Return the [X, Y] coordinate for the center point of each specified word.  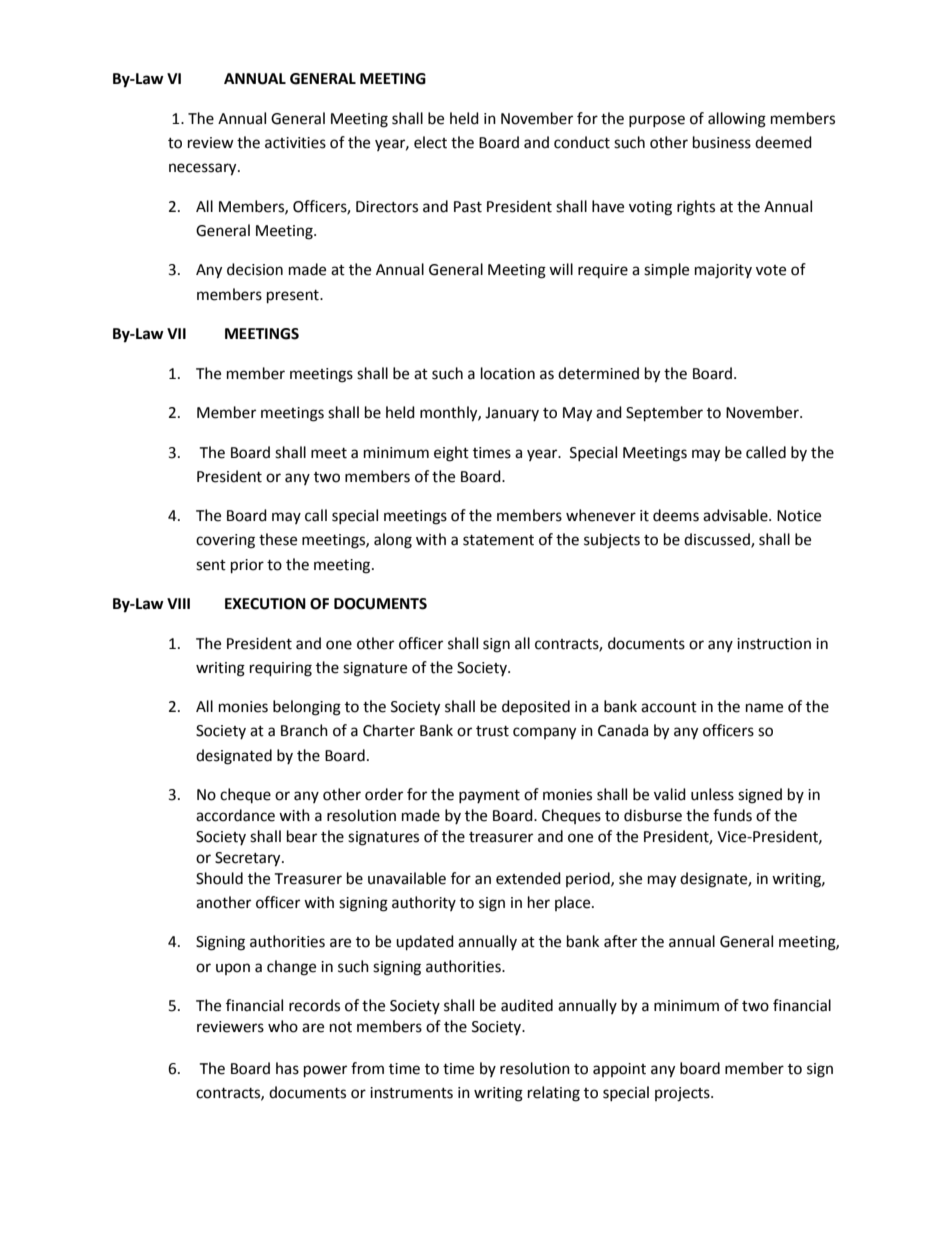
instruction [774, 644]
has [287, 1068]
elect [430, 142]
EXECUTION [265, 604]
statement [498, 540]
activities [295, 143]
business [722, 142]
